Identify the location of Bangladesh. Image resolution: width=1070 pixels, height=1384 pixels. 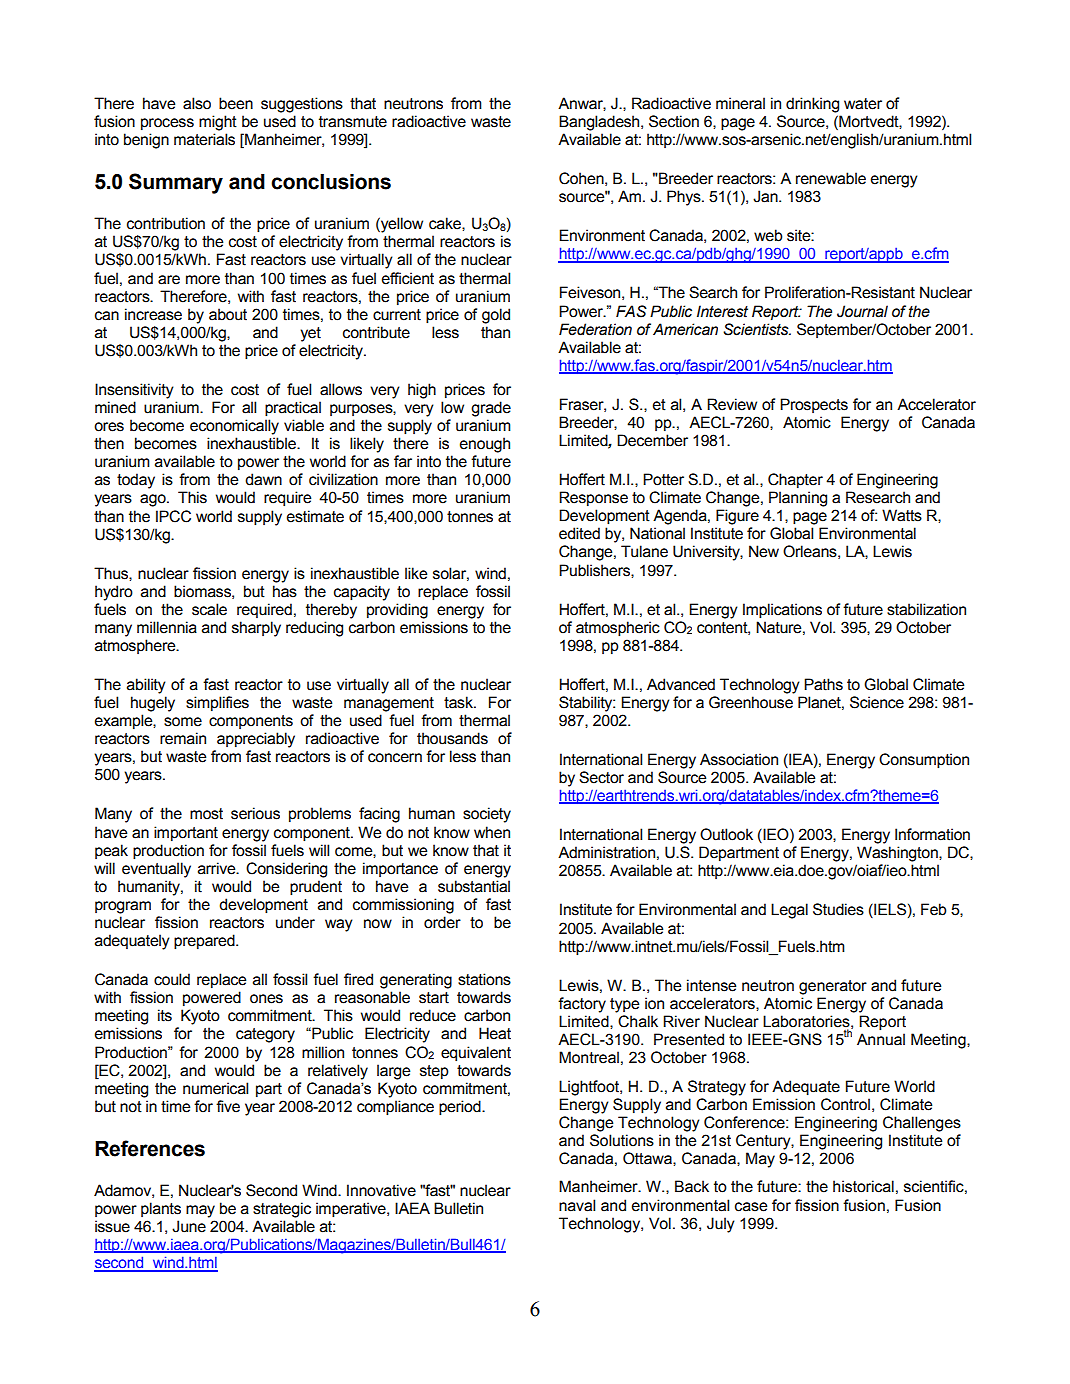
(600, 123).
